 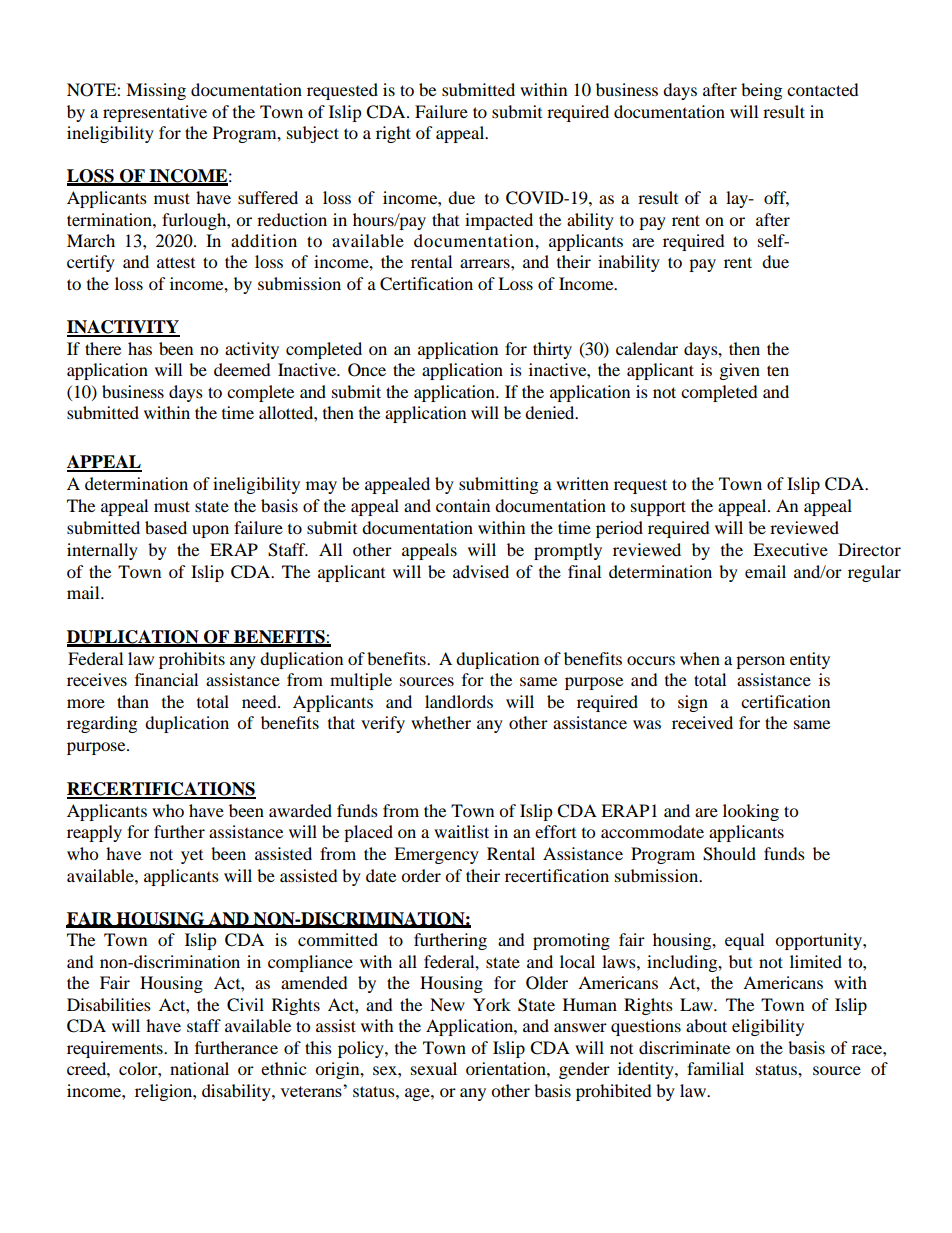 I want to click on being, so click(x=761, y=91).
